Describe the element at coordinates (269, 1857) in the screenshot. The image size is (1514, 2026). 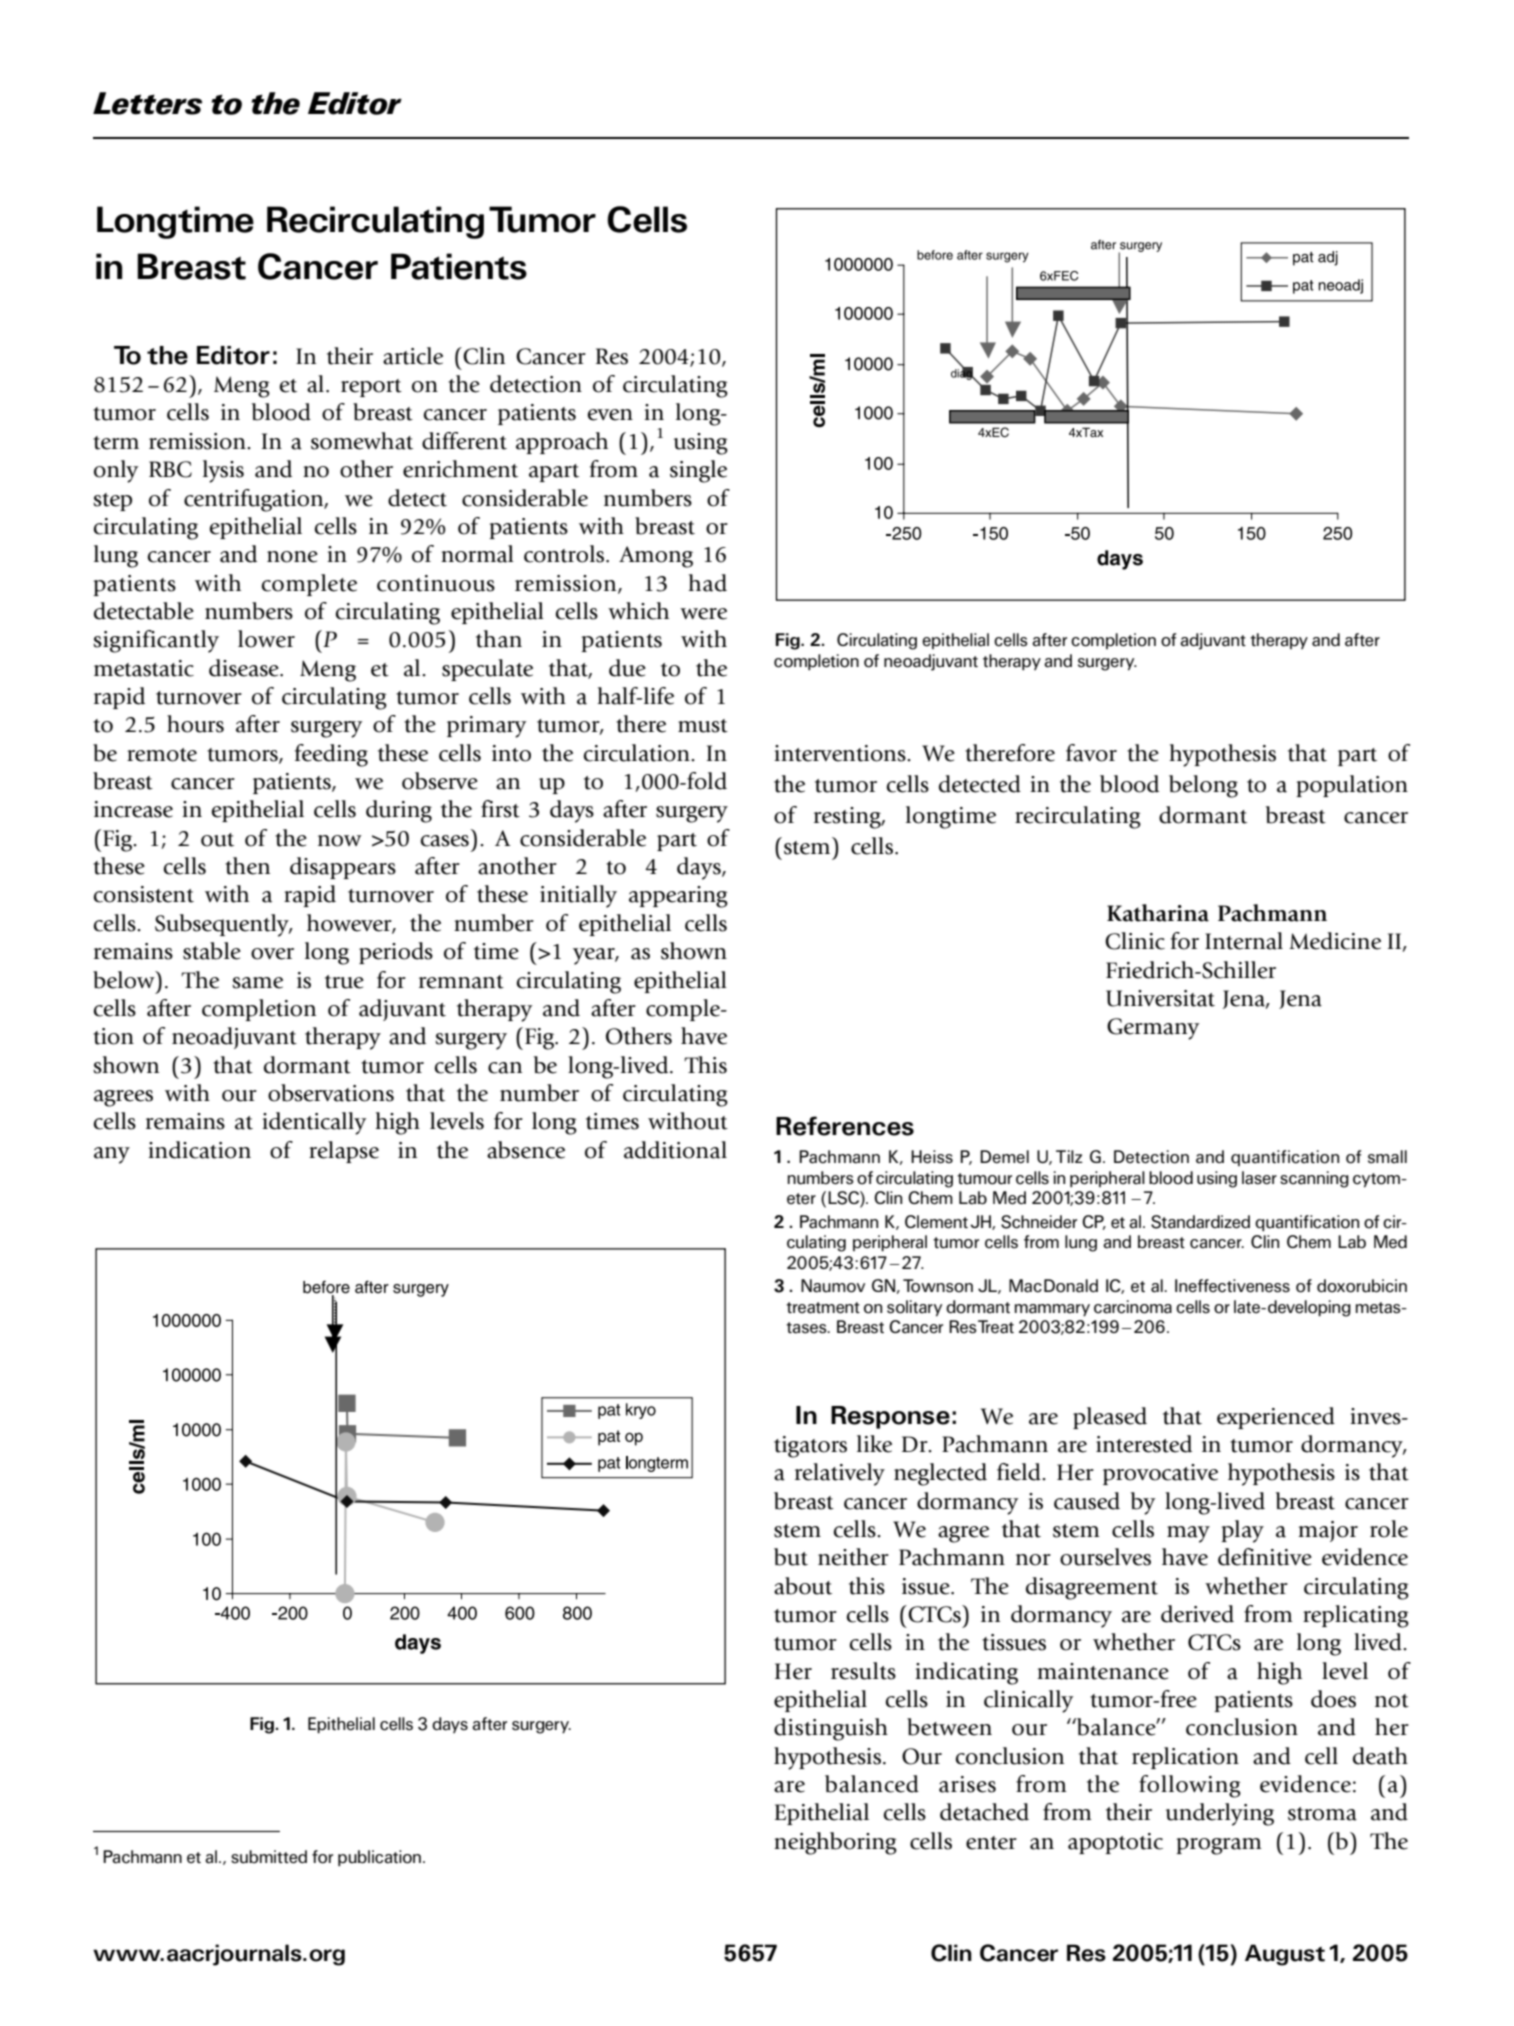
I see `submitted` at that location.
